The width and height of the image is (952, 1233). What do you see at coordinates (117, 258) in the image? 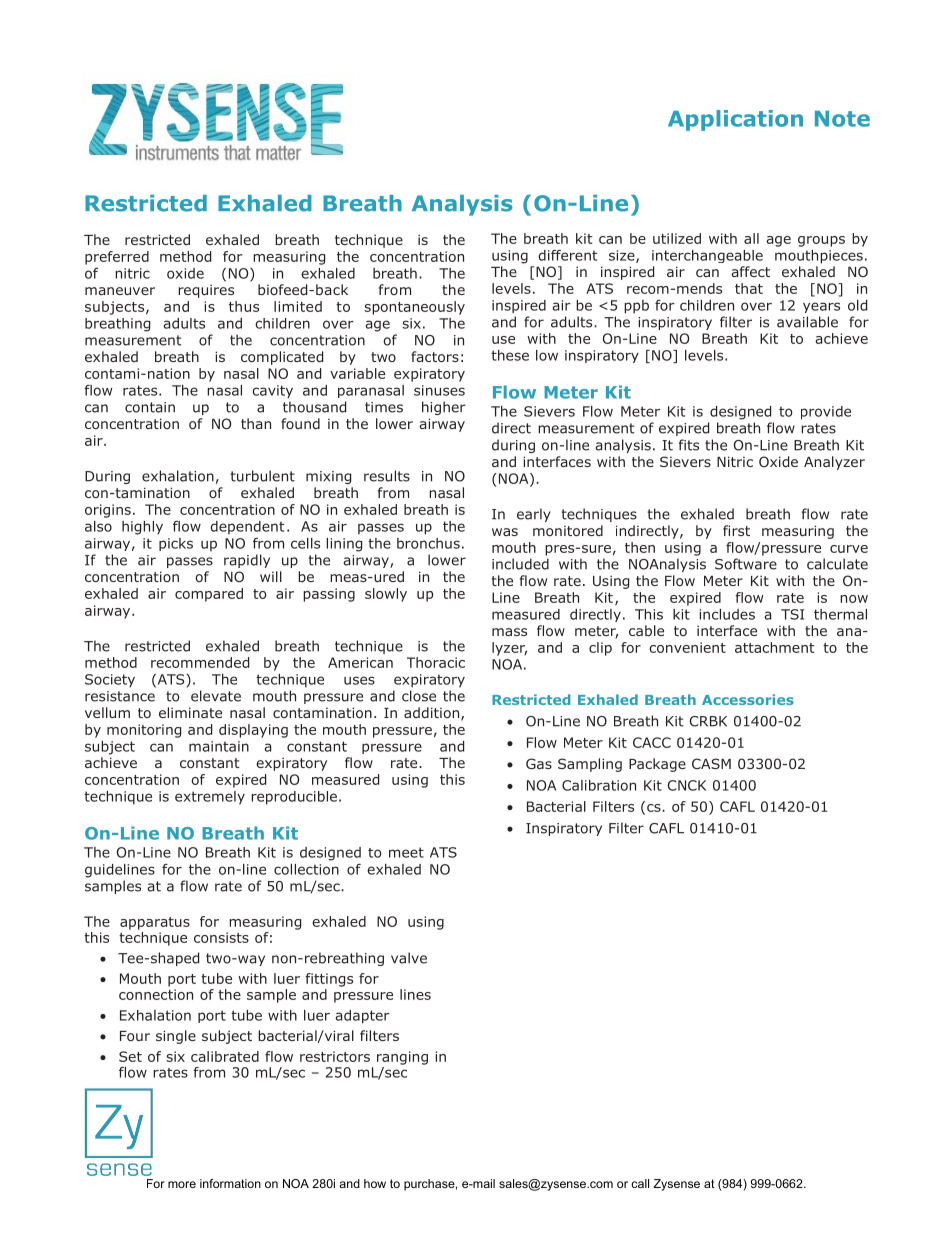
I see `preferred` at bounding box center [117, 258].
